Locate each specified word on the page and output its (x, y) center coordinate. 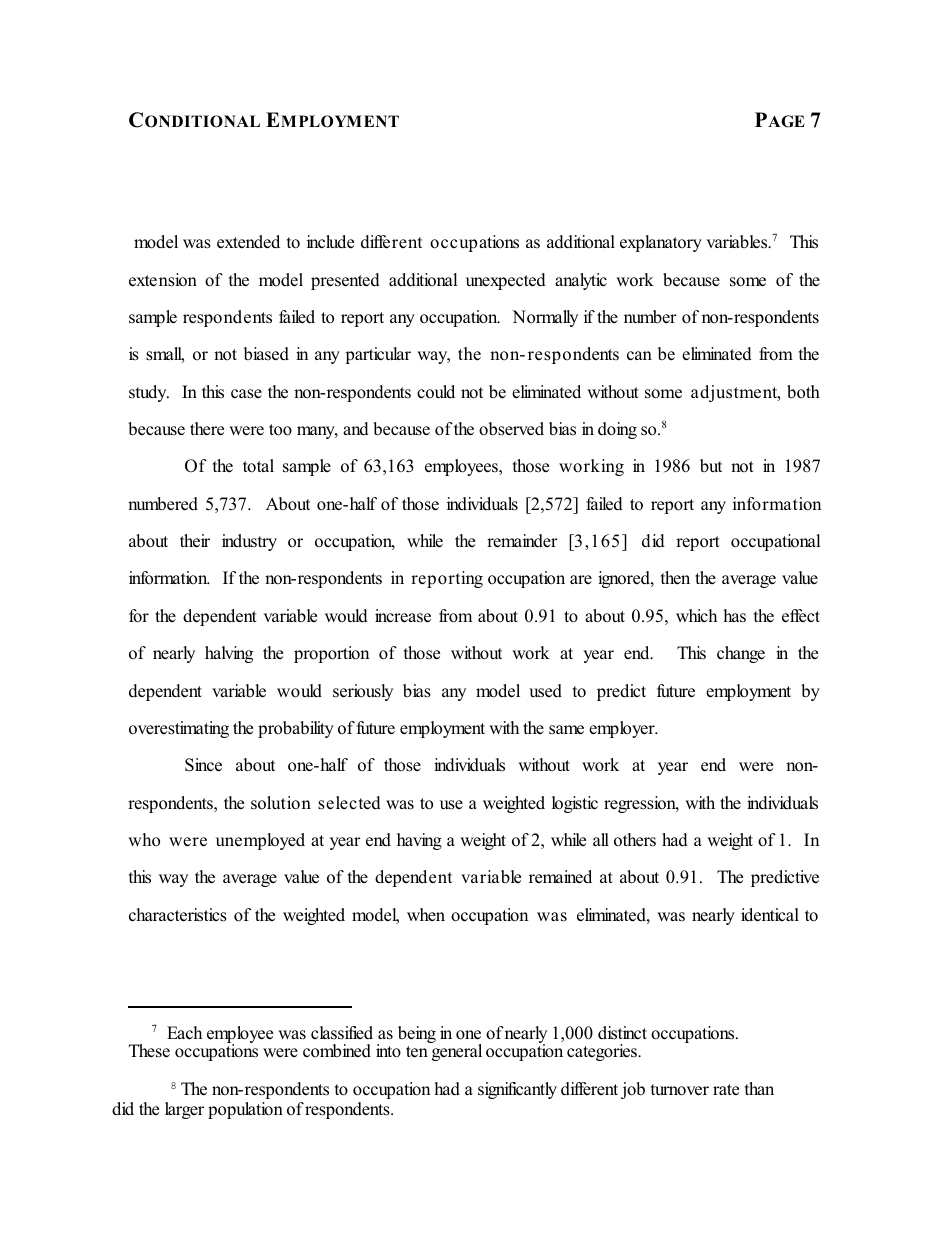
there (207, 428)
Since (203, 765)
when (426, 914)
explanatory (661, 243)
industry (249, 542)
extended (248, 242)
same (566, 730)
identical (770, 915)
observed (511, 429)
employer (623, 729)
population (245, 1110)
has (734, 615)
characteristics (178, 915)
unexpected (506, 281)
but (711, 465)
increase (403, 616)
